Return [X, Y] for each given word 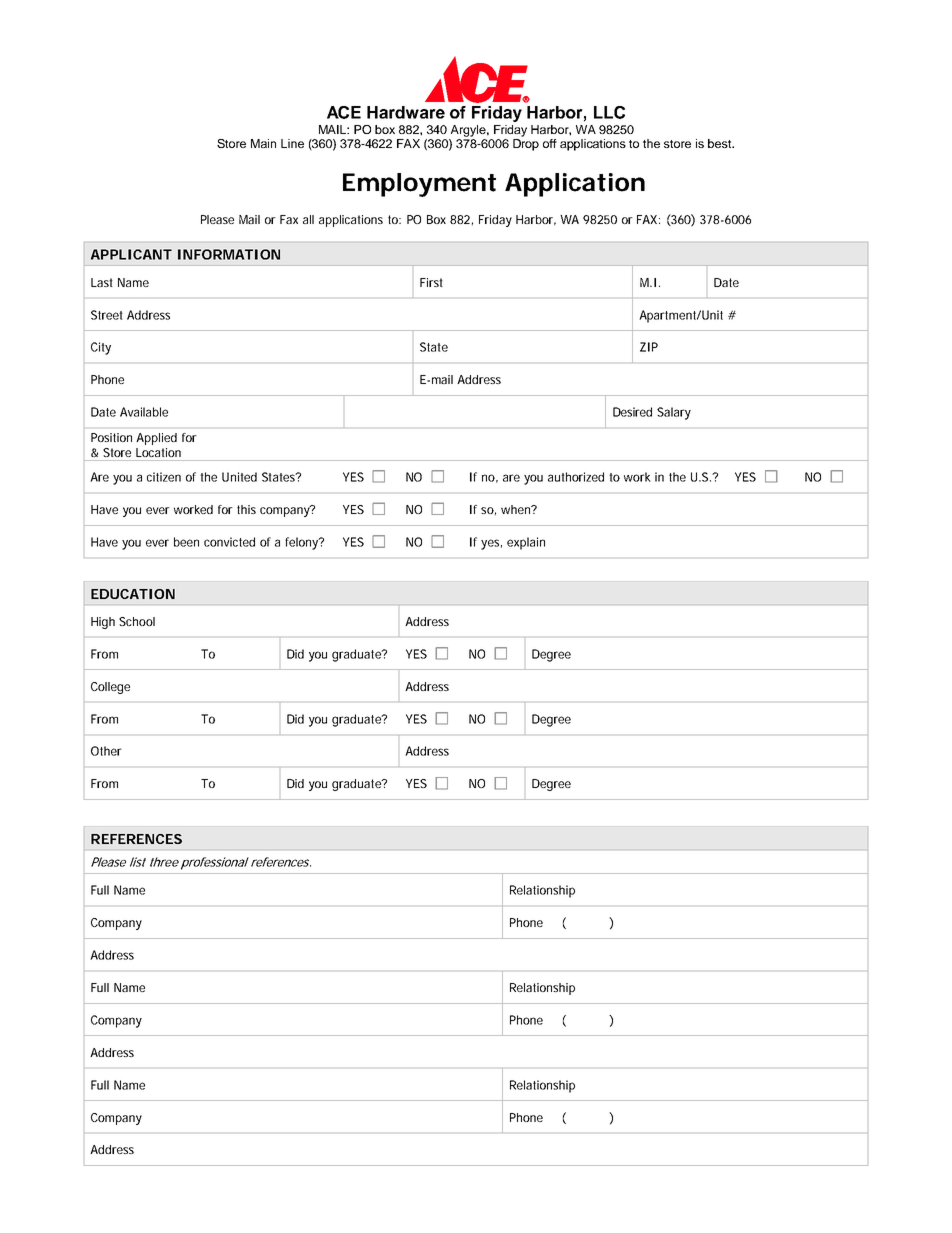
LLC [609, 112]
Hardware [406, 112]
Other [106, 751]
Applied [156, 439]
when [517, 509]
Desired [632, 412]
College [110, 688]
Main [263, 143]
